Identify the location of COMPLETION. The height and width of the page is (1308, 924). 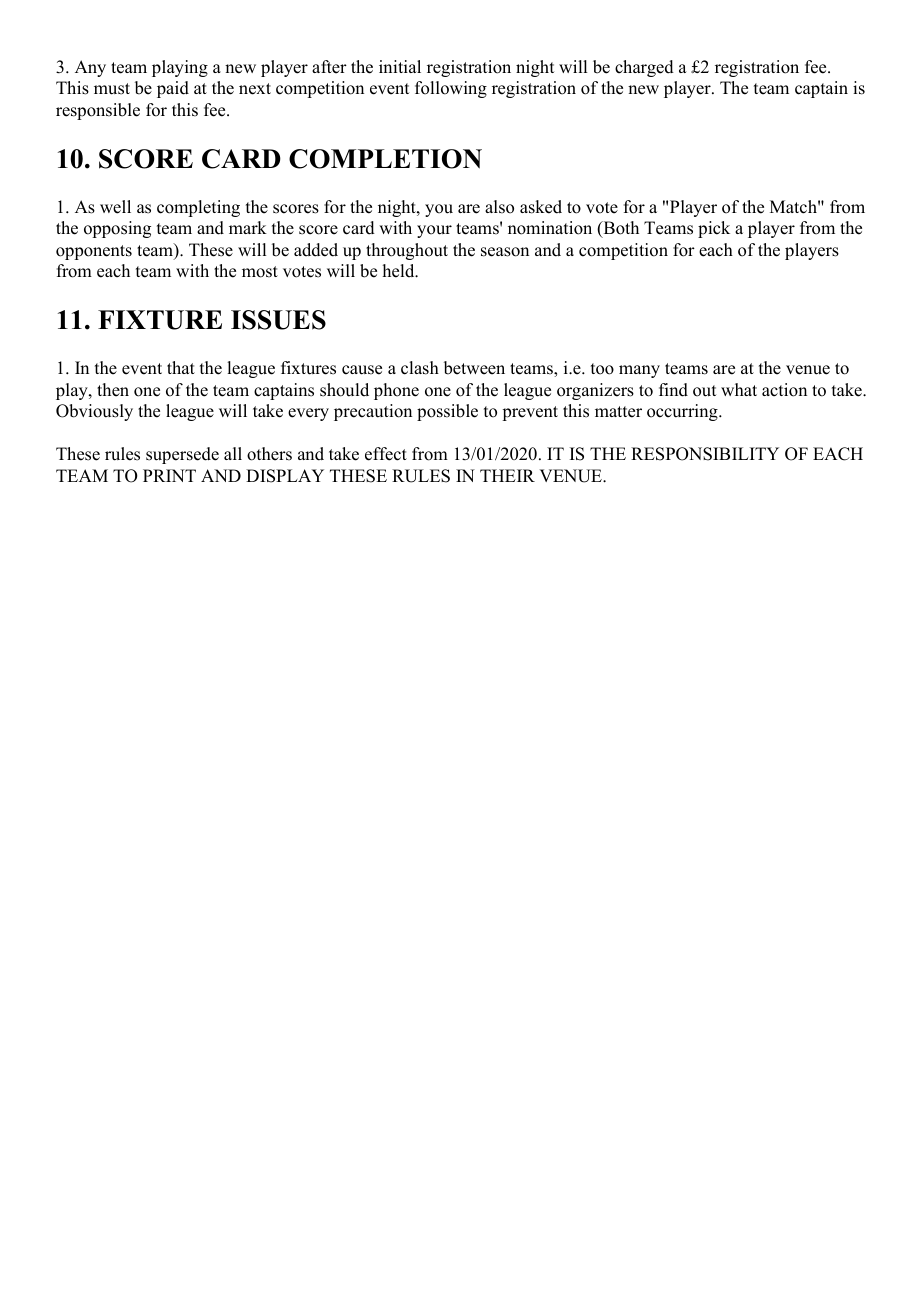
(385, 159).
